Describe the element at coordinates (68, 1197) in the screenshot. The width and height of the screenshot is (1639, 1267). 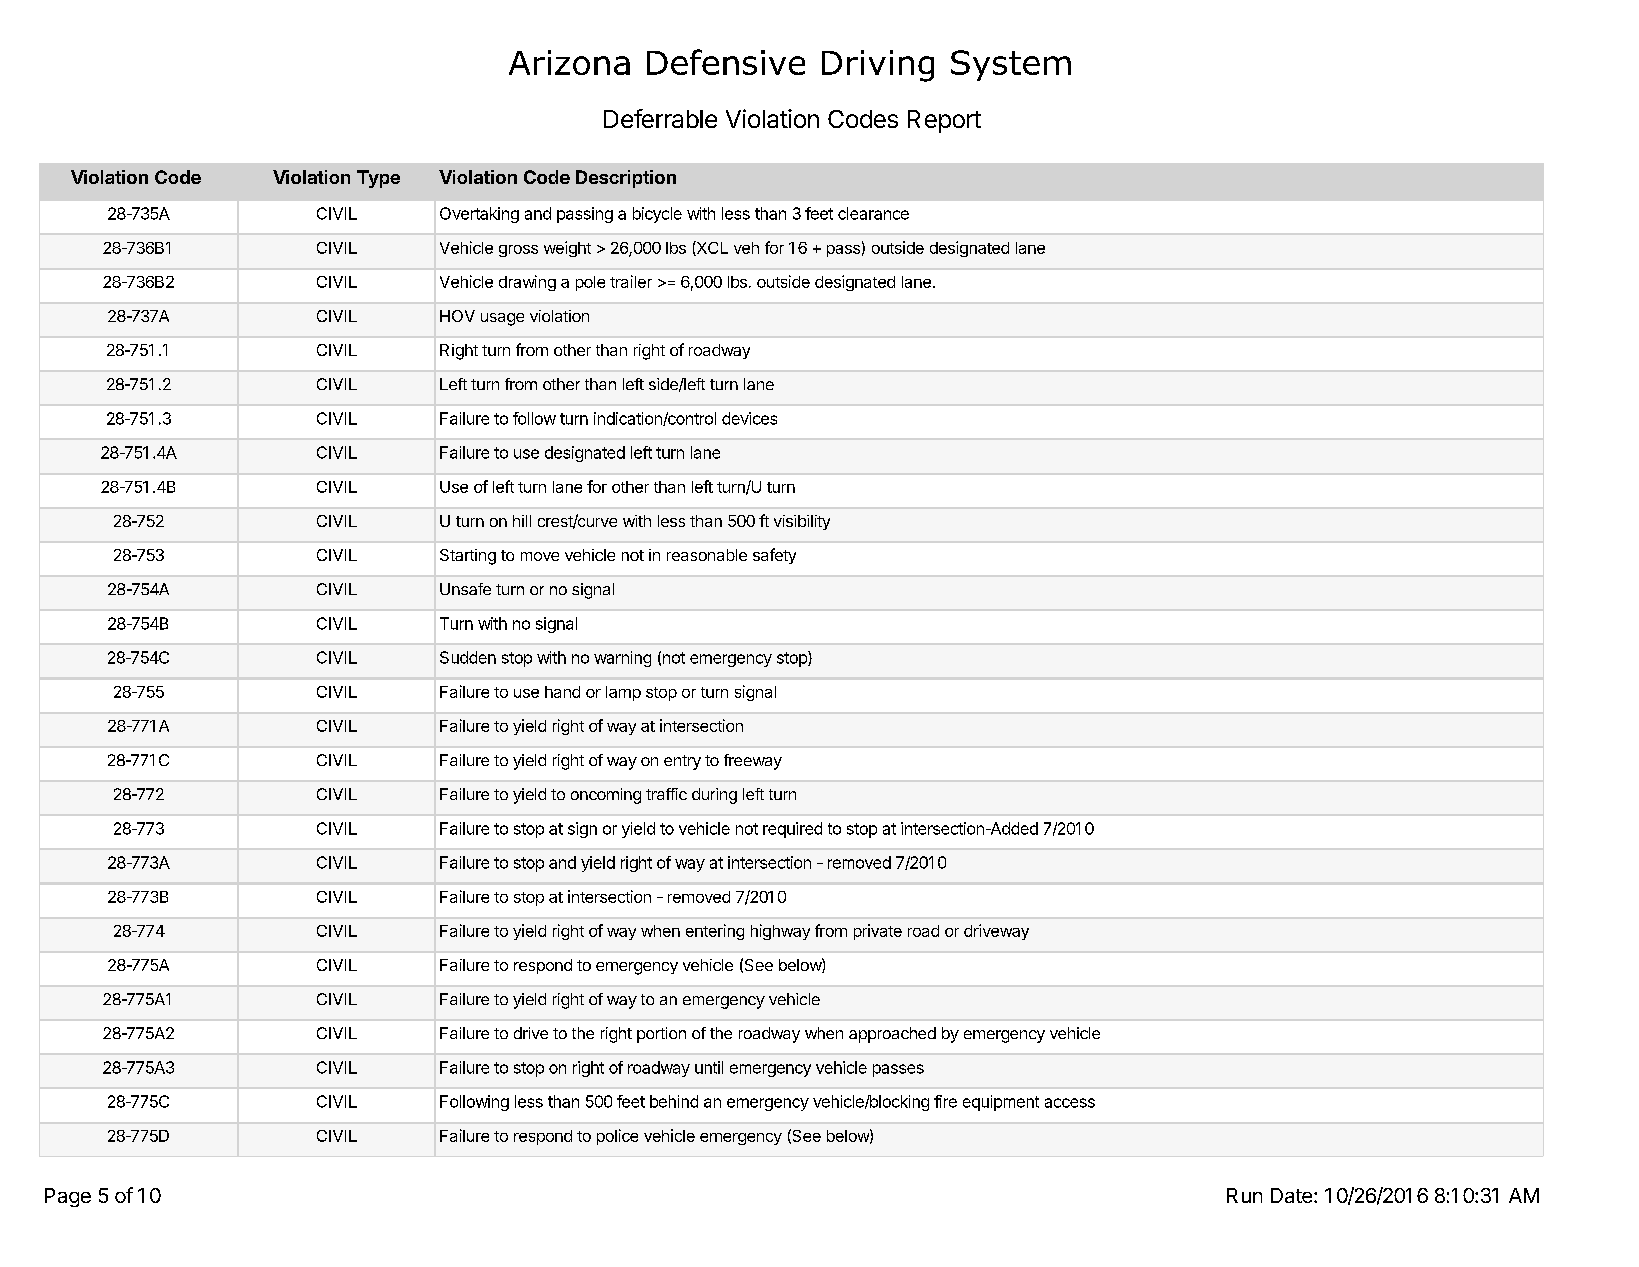
I see `Page` at that location.
